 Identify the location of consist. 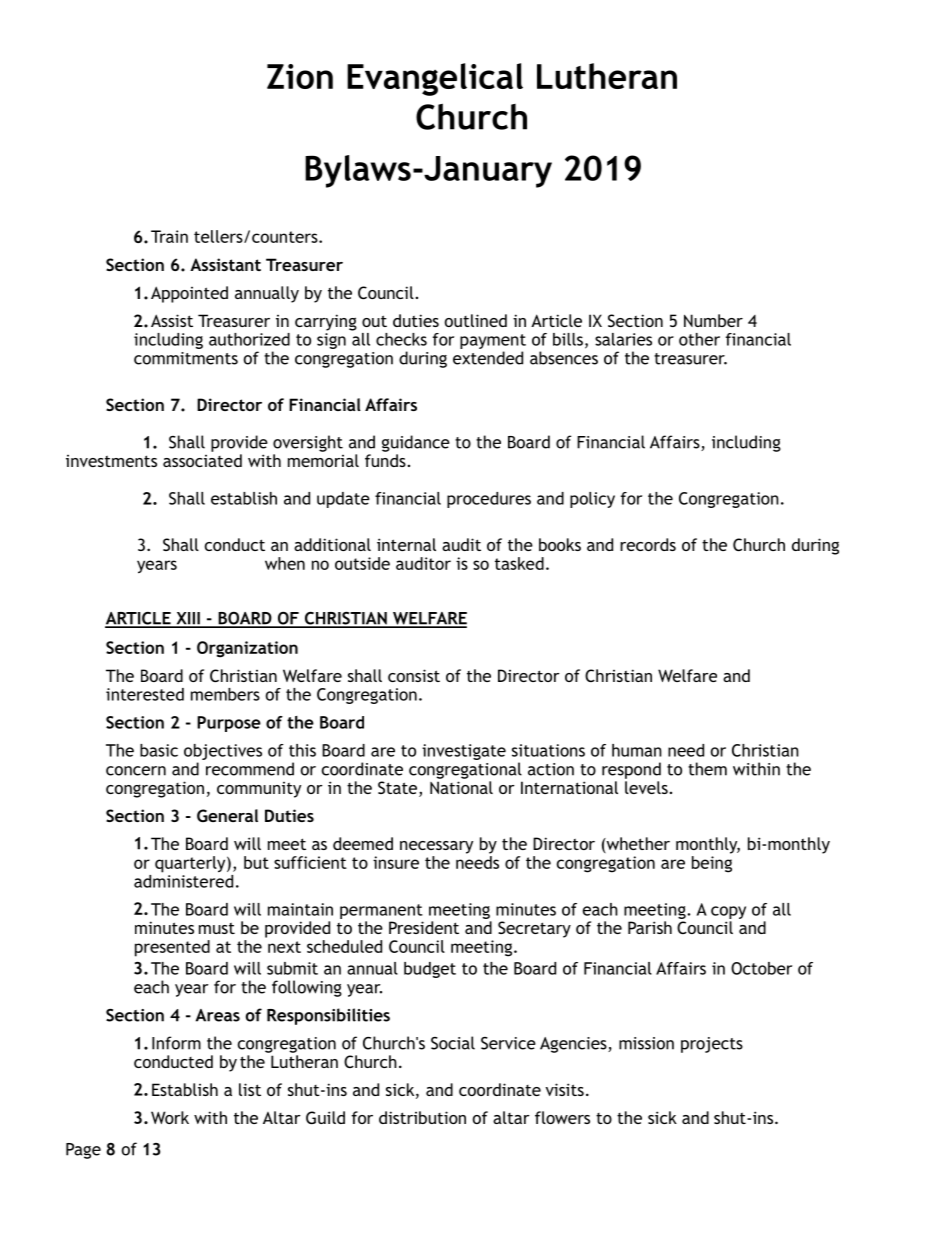
(414, 675).
